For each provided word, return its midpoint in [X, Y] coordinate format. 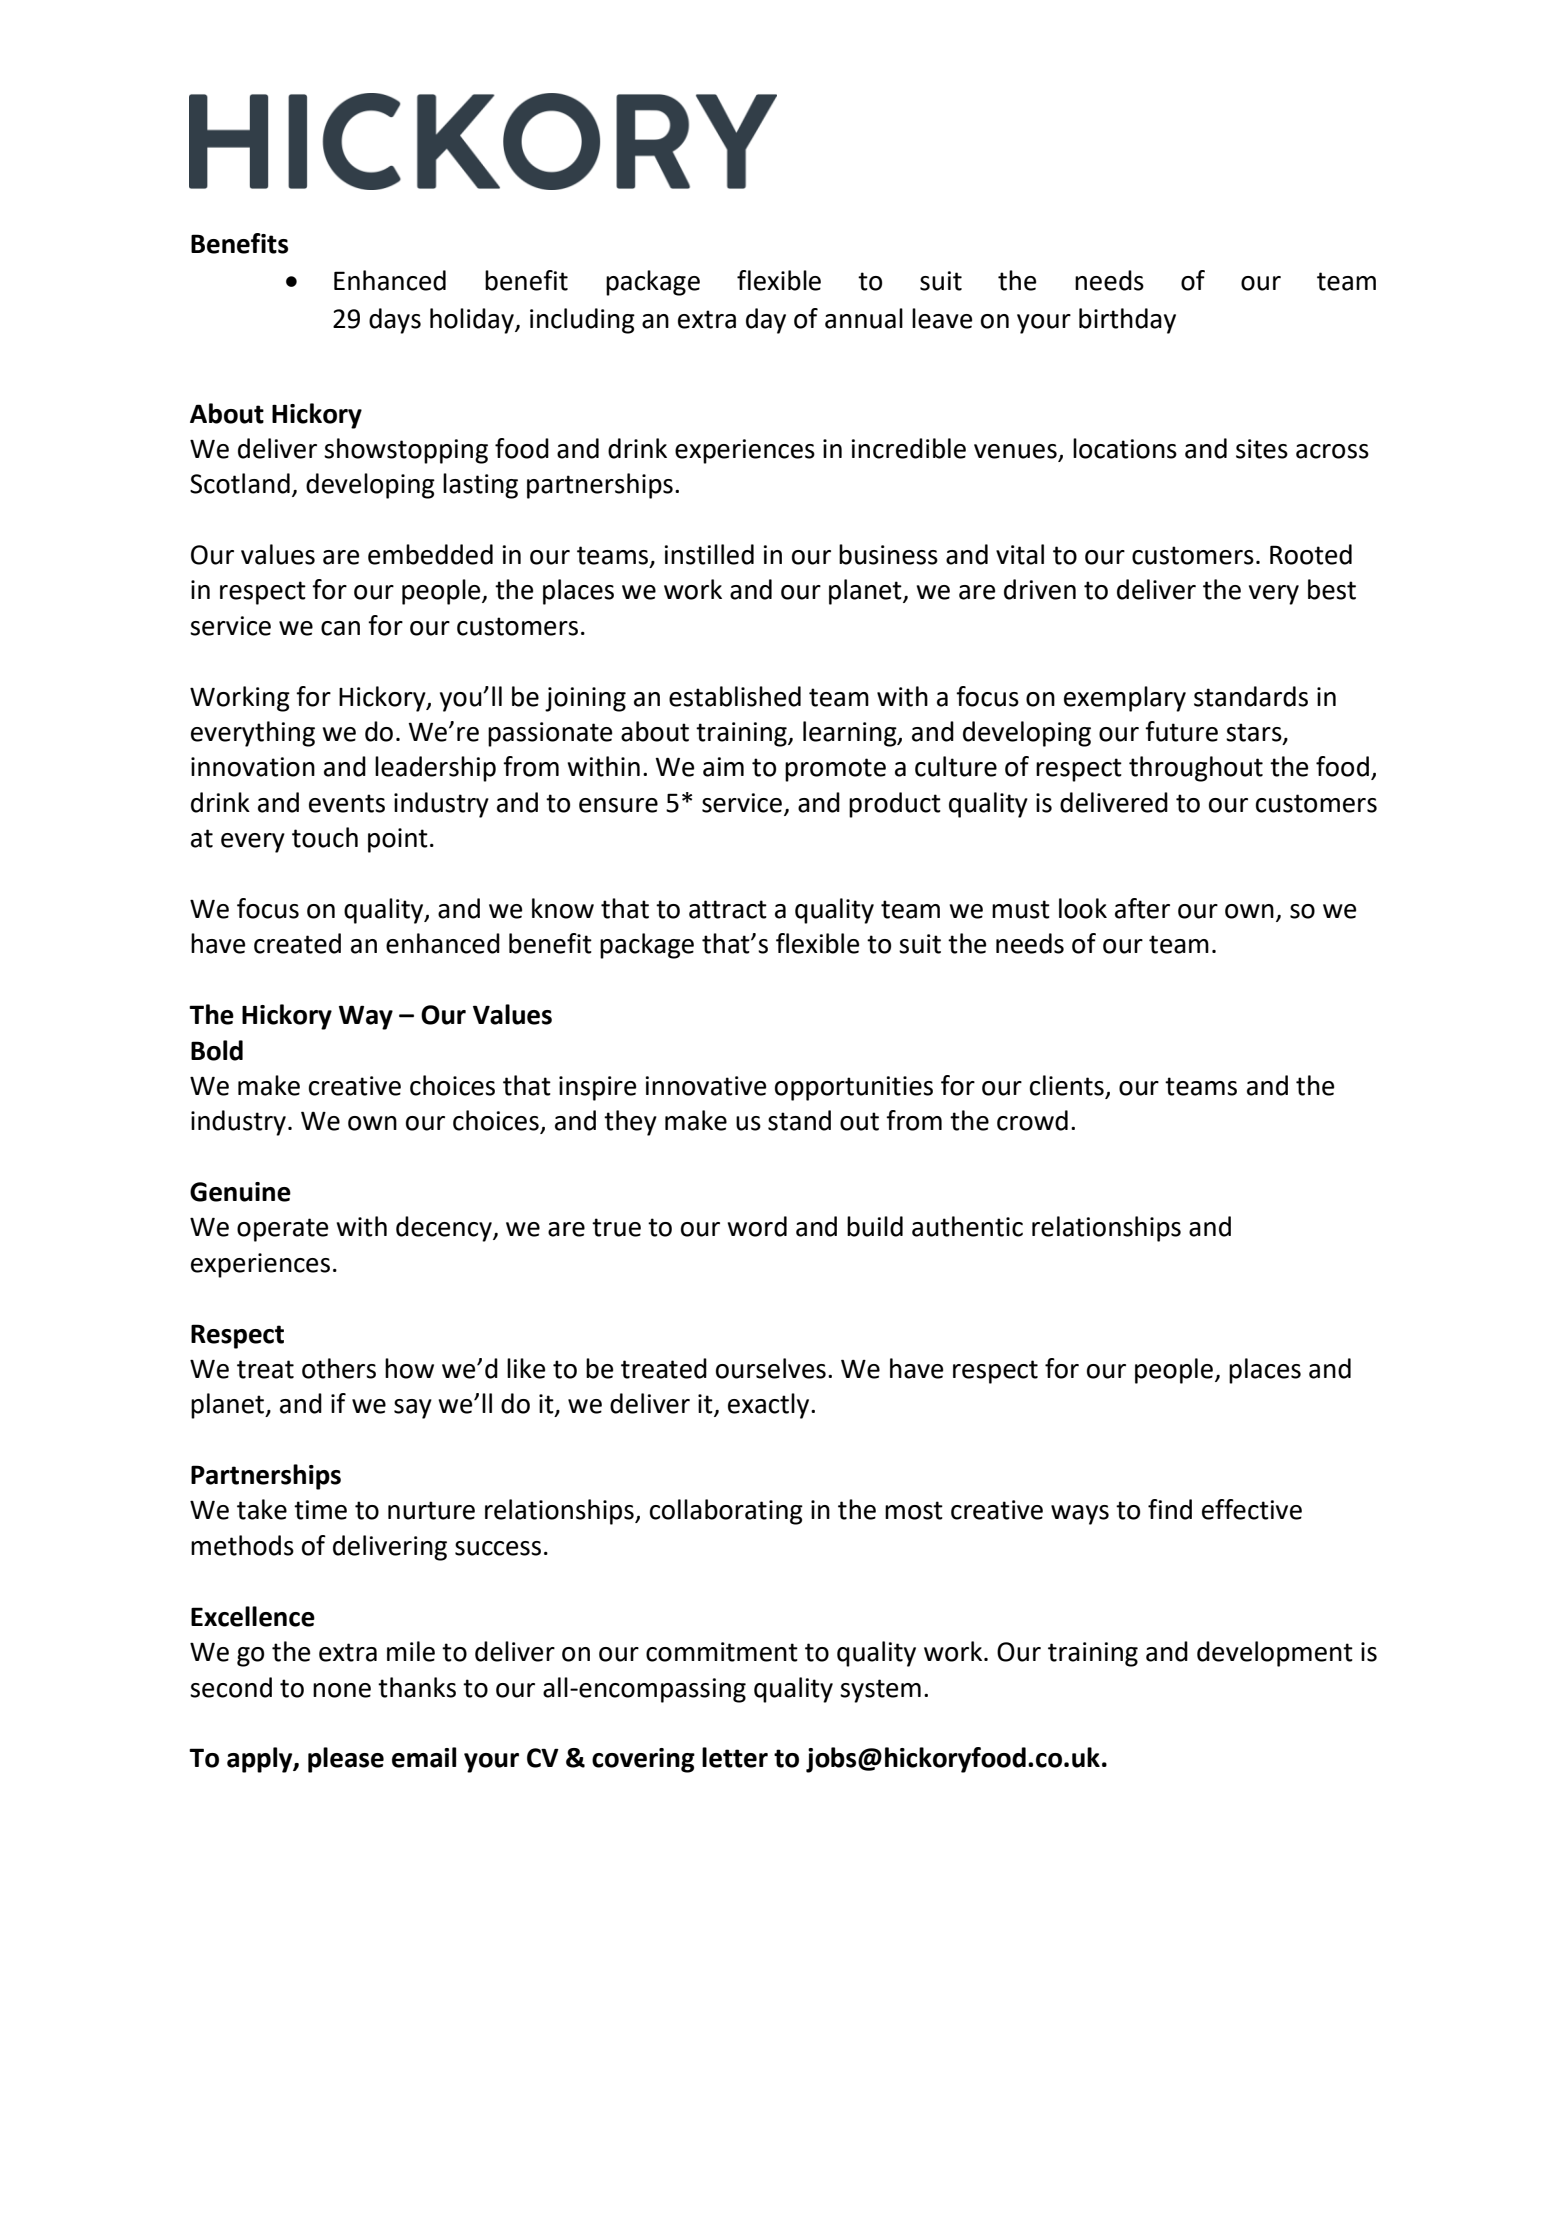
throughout [1196, 769]
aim [723, 767]
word [757, 1226]
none [342, 1690]
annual [864, 318]
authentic [967, 1226]
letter [735, 1757]
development [1275, 1654]
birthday [1127, 321]
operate [282, 1230]
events [347, 803]
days [395, 321]
